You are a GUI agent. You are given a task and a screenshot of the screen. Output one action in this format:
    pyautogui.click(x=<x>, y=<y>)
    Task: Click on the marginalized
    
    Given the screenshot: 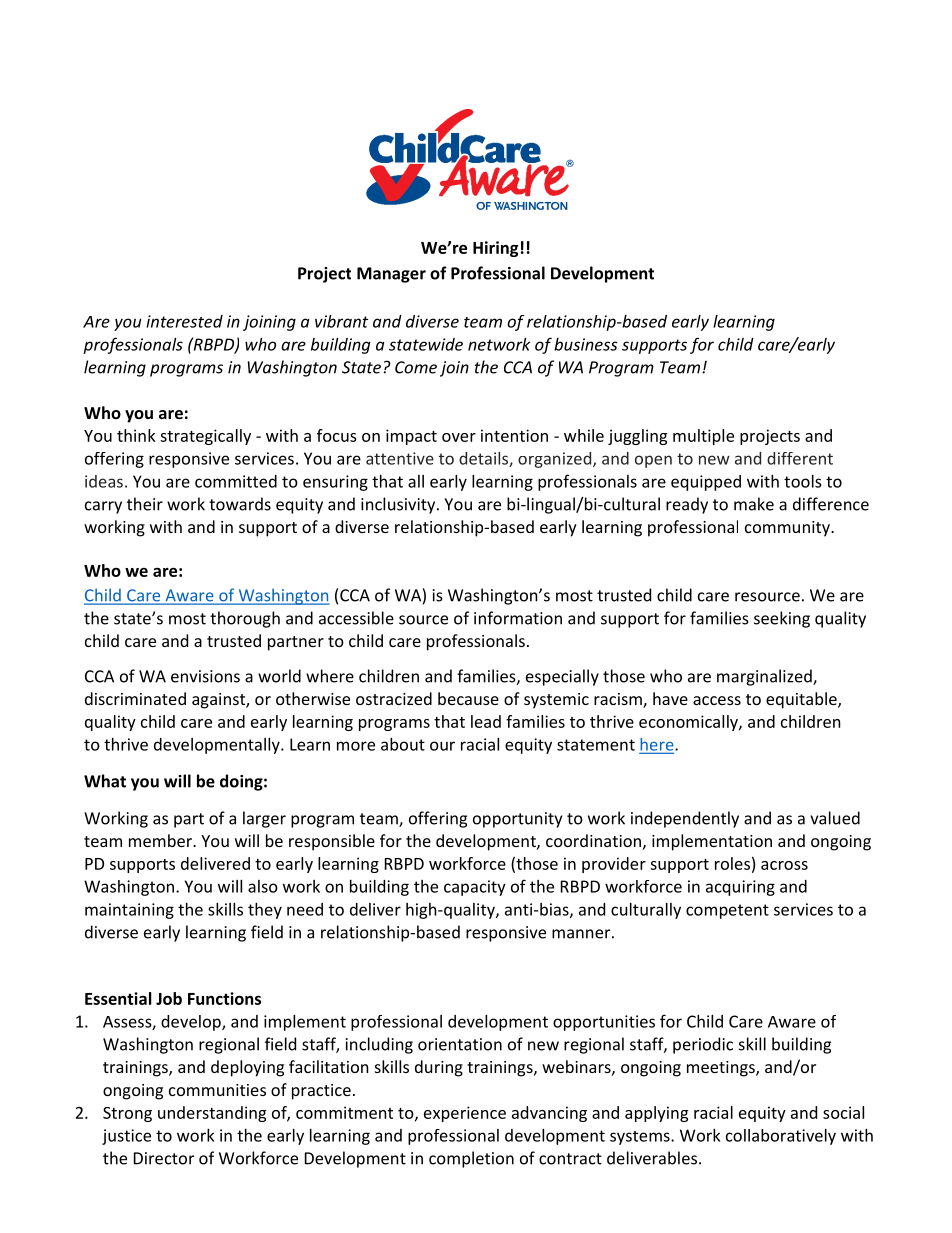 What is the action you would take?
    pyautogui.click(x=765, y=677)
